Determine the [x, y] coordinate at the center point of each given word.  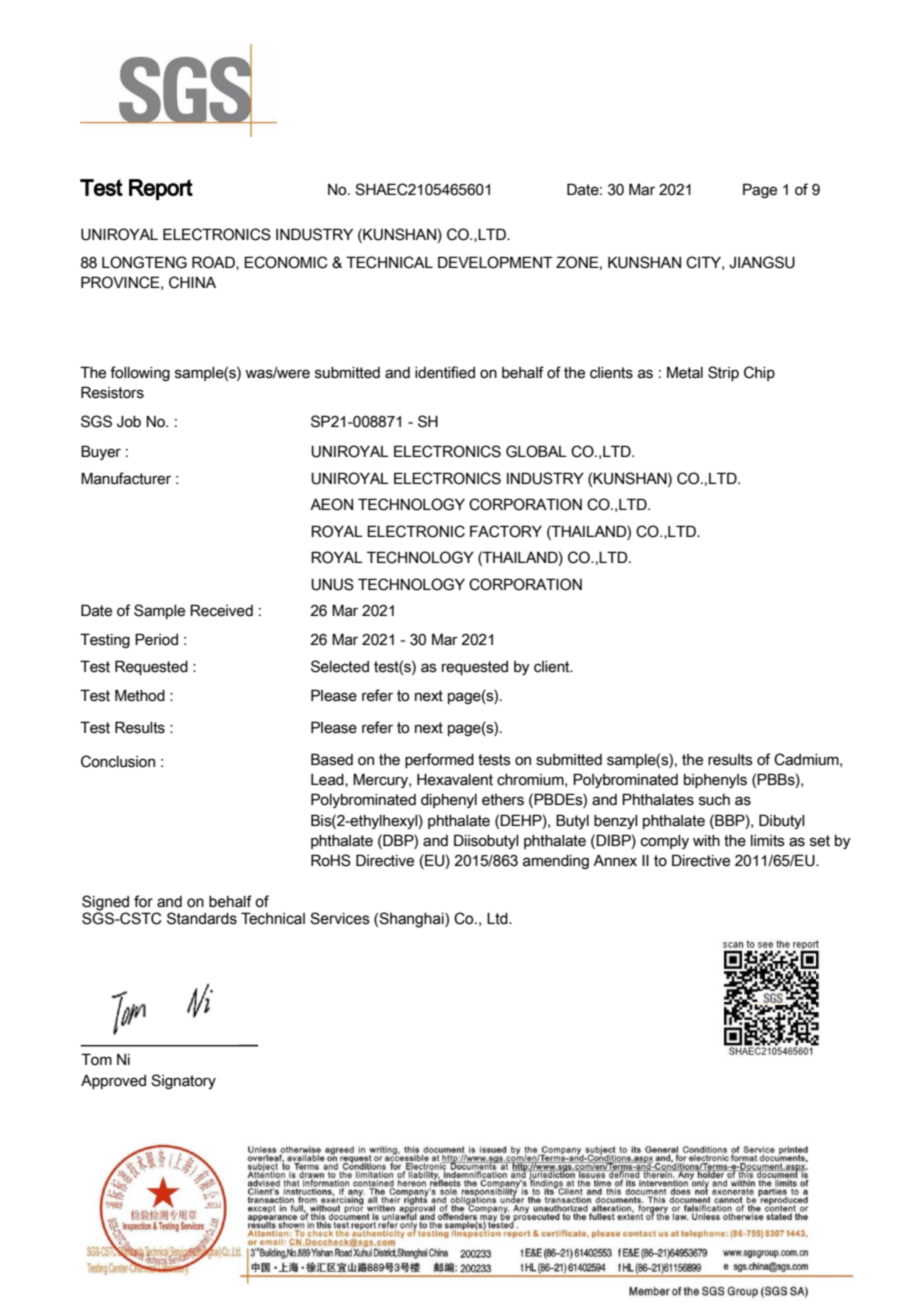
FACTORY [506, 531]
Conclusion [118, 761]
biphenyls [715, 781]
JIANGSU [762, 262]
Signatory [183, 1081]
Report [161, 189]
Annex [615, 861]
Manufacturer [126, 478]
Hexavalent [455, 780]
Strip [723, 373]
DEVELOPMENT [495, 262]
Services [340, 918]
